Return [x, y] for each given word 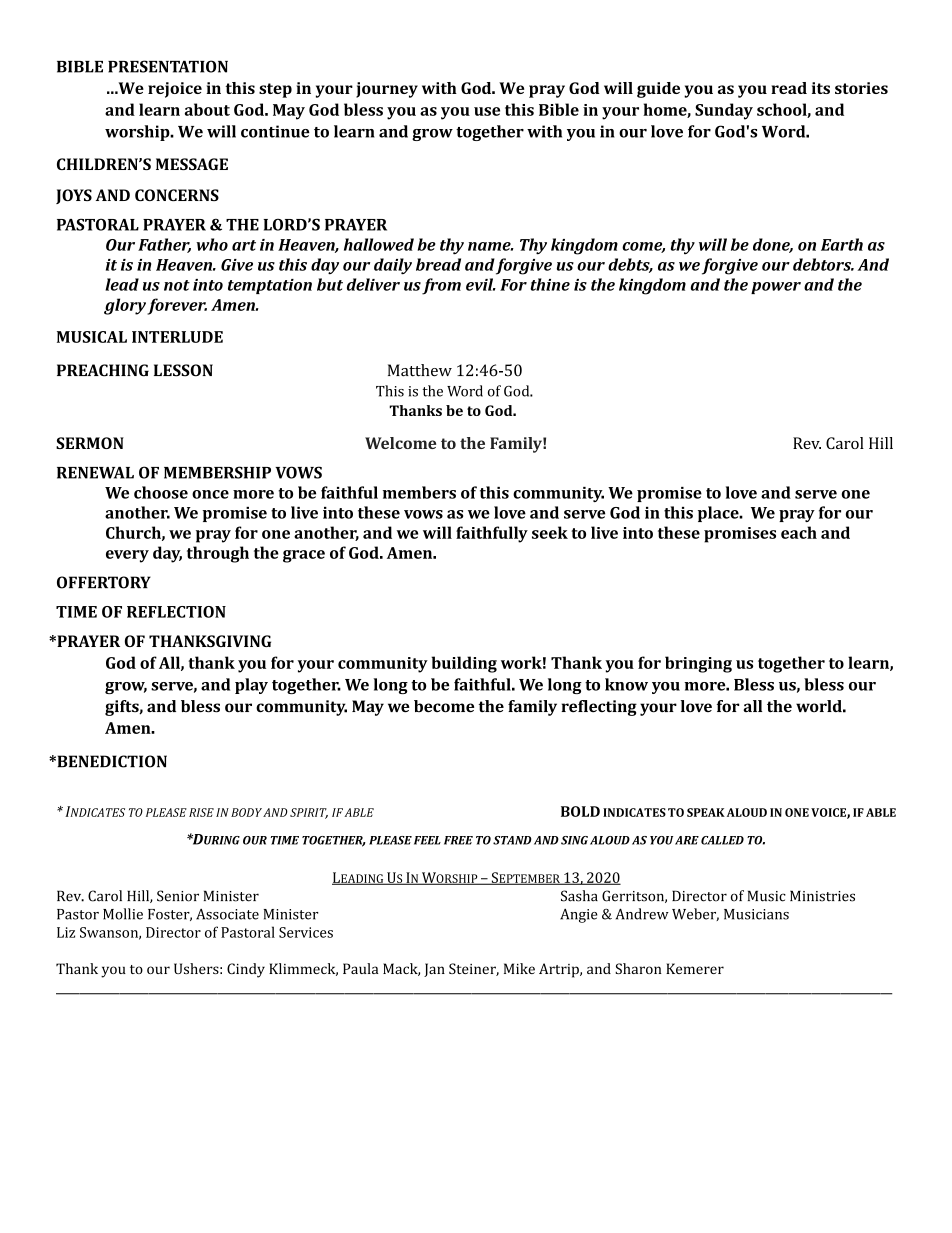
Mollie [123, 914]
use [487, 111]
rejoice [175, 90]
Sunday [724, 111]
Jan [434, 970]
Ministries [822, 896]
